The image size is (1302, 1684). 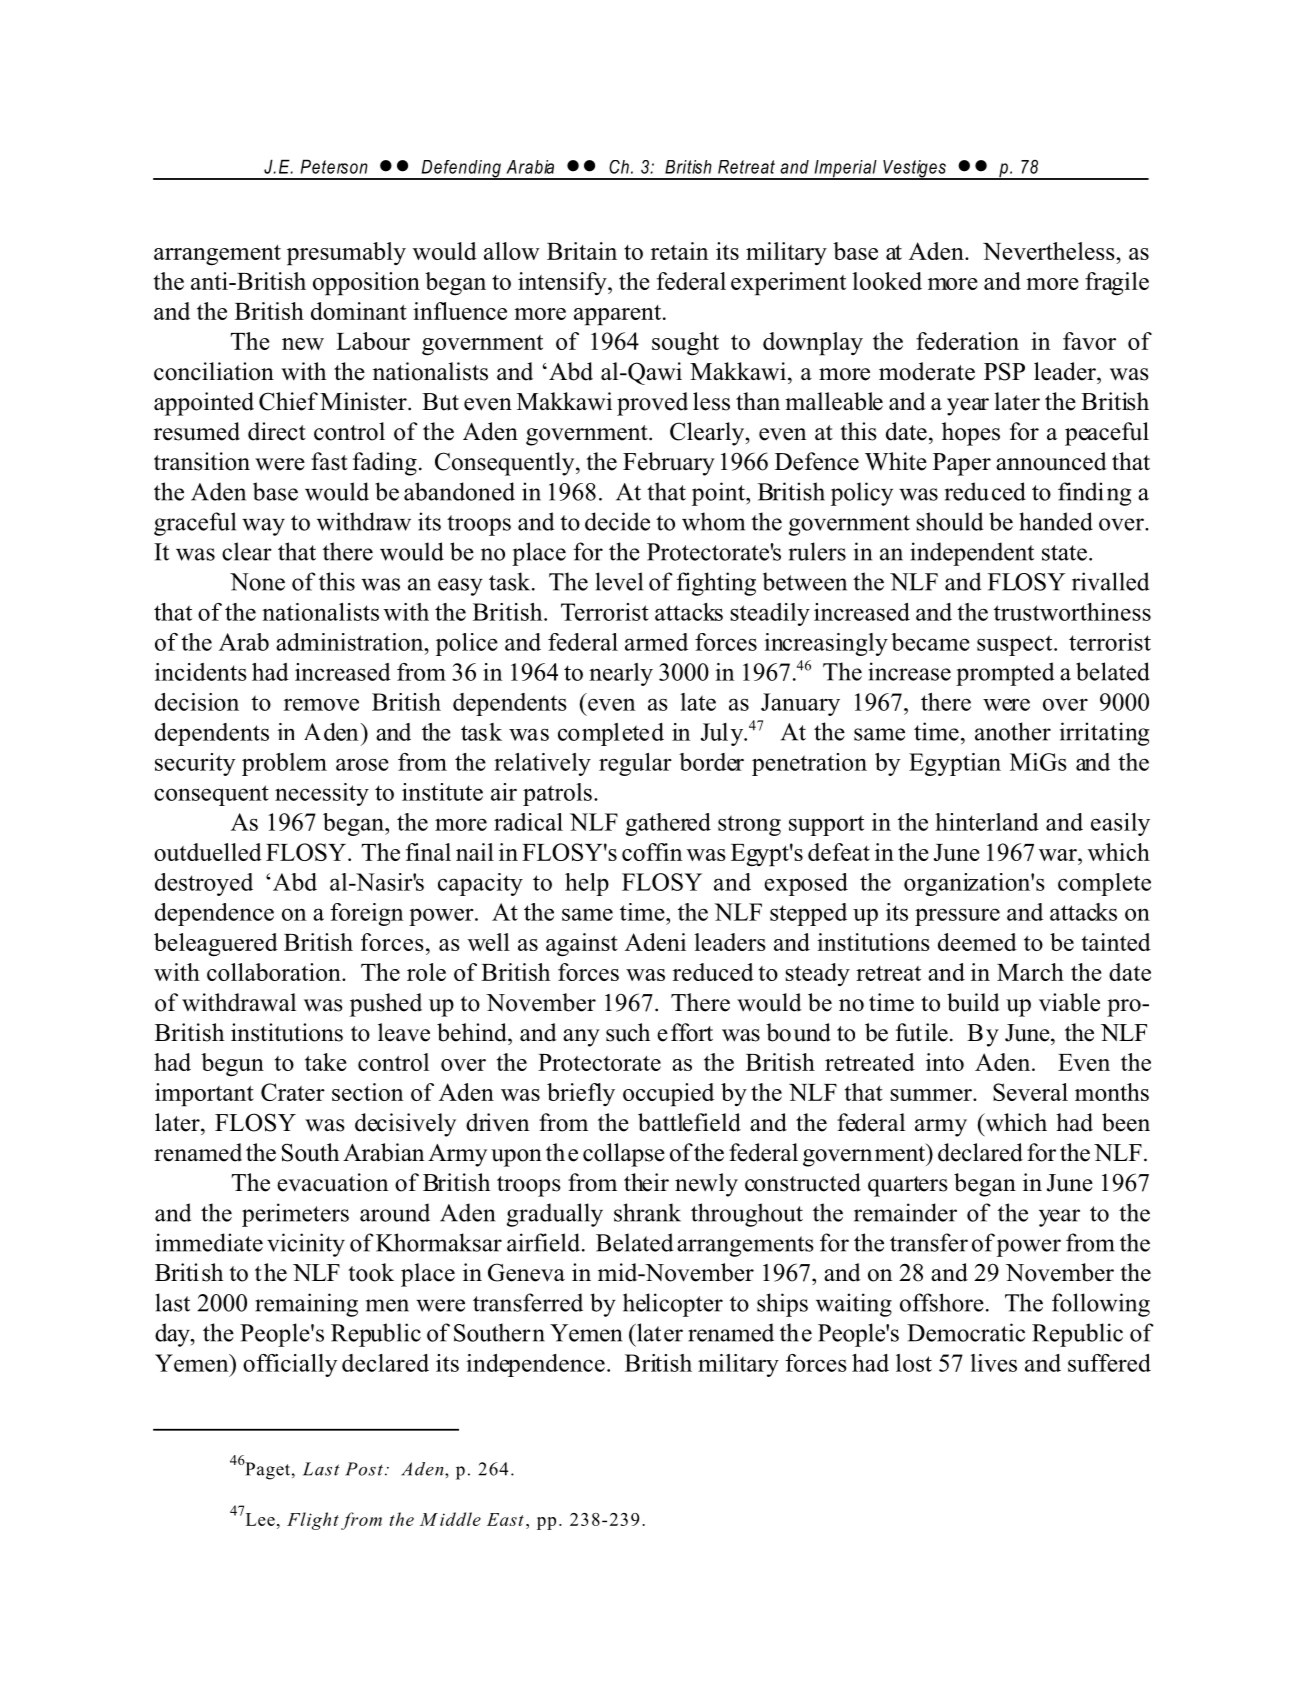 What do you see at coordinates (322, 794) in the screenshot?
I see `necessity` at bounding box center [322, 794].
